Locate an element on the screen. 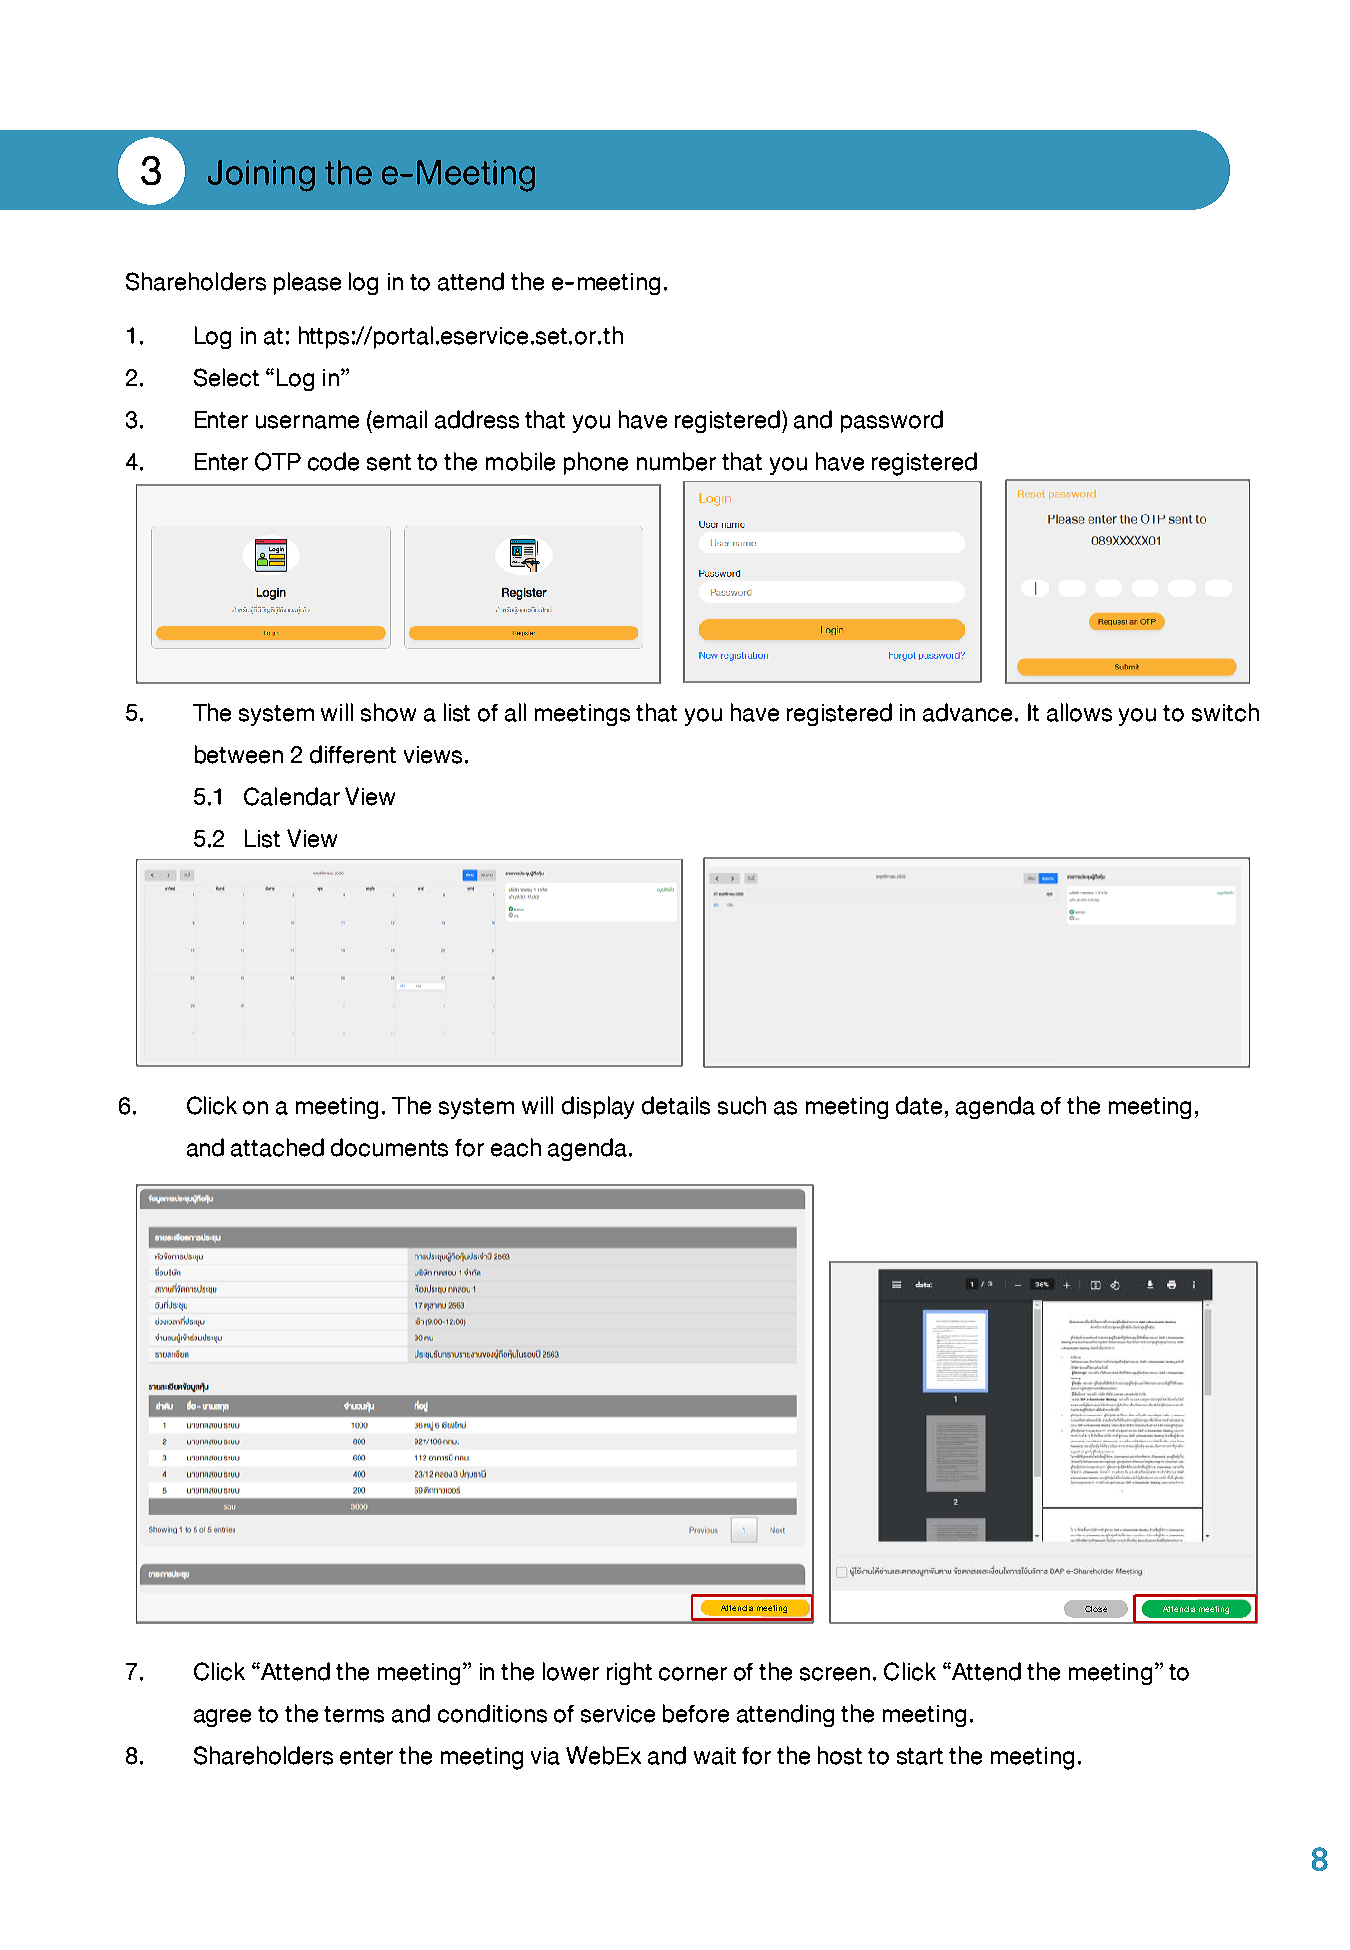  password is located at coordinates (892, 421).
